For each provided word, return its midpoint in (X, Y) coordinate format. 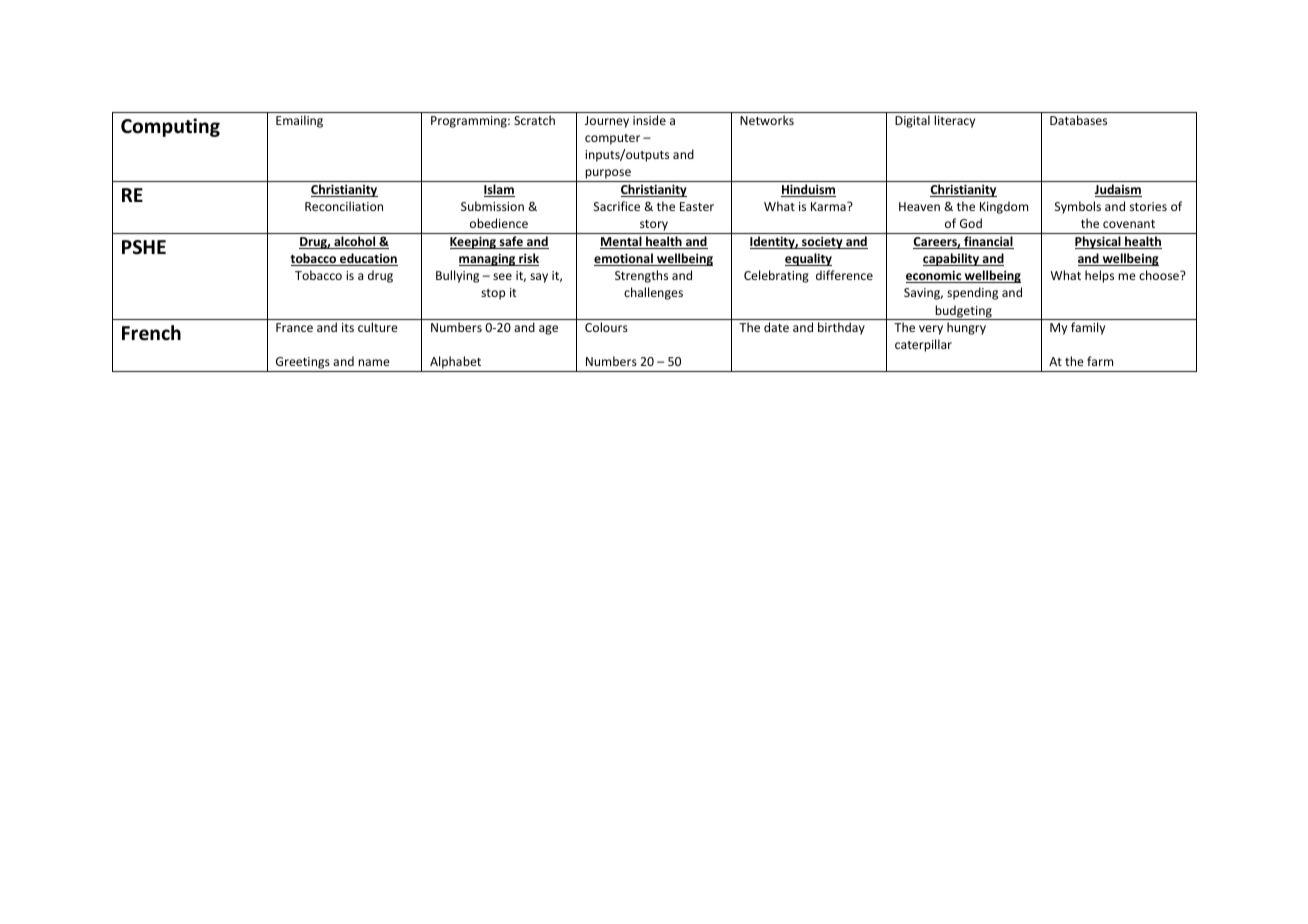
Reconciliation (344, 206)
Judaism (1118, 190)
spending (972, 293)
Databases (1078, 120)
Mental (622, 242)
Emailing (299, 121)
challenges (653, 293)
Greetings (303, 364)
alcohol (355, 242)
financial (988, 242)
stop (493, 294)
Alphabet (456, 364)
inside (649, 120)
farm (1100, 361)
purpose (608, 175)
